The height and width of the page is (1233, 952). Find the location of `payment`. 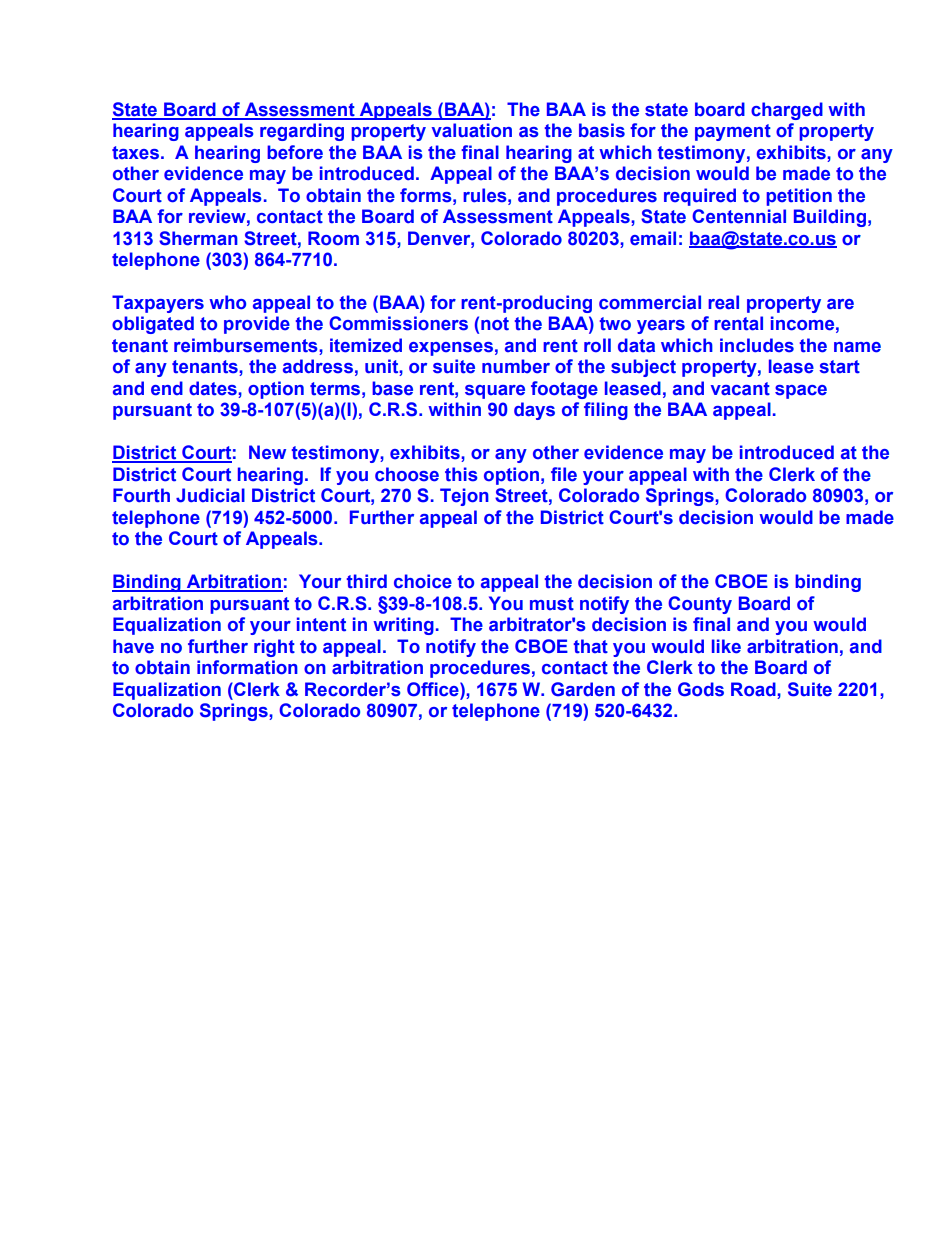

payment is located at coordinates (733, 132).
